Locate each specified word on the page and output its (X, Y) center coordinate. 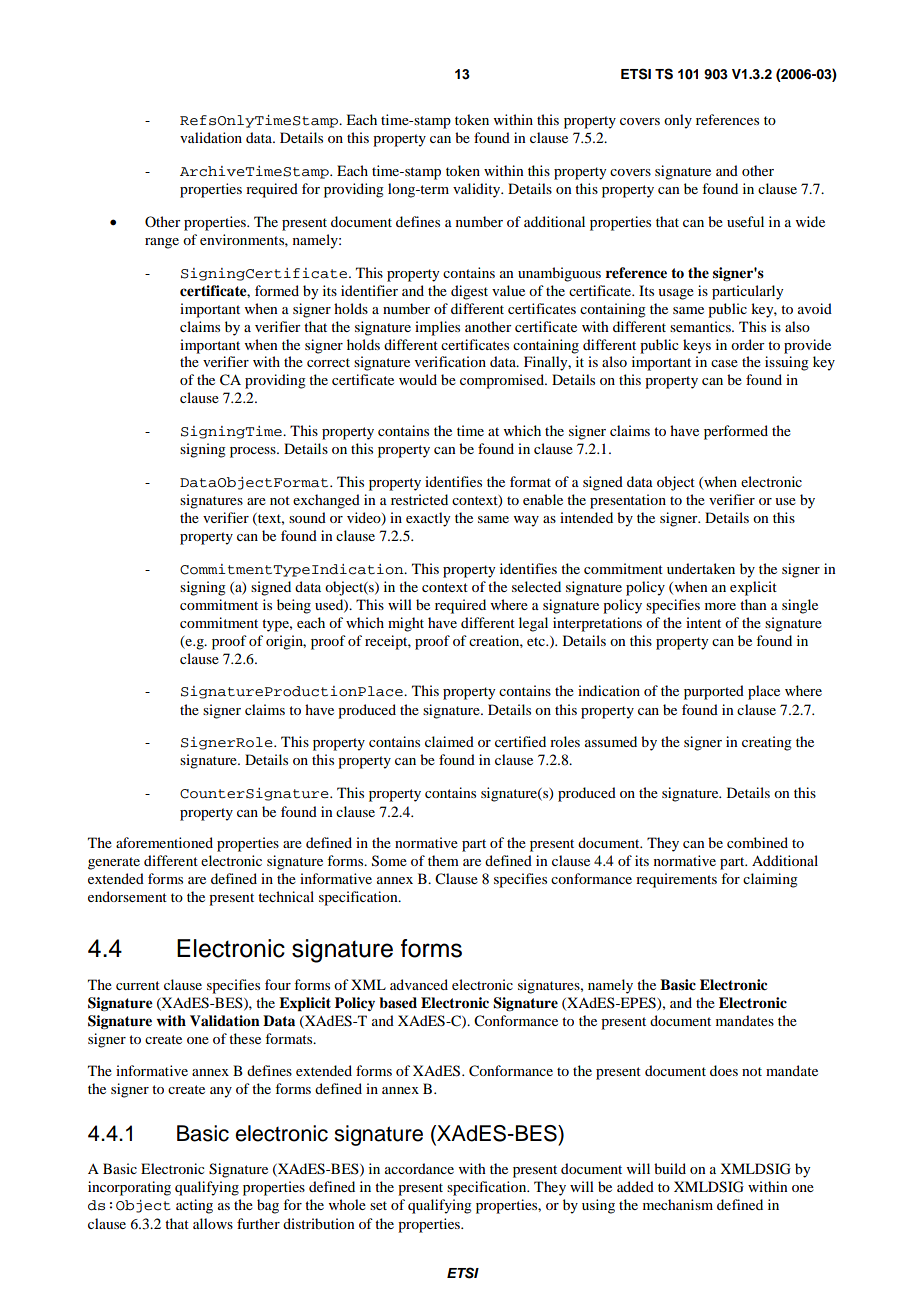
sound (307, 517)
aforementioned (164, 842)
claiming (770, 880)
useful (745, 221)
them (443, 860)
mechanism (678, 1204)
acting (194, 1206)
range (162, 243)
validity (478, 190)
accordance (419, 1168)
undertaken (701, 568)
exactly (428, 519)
